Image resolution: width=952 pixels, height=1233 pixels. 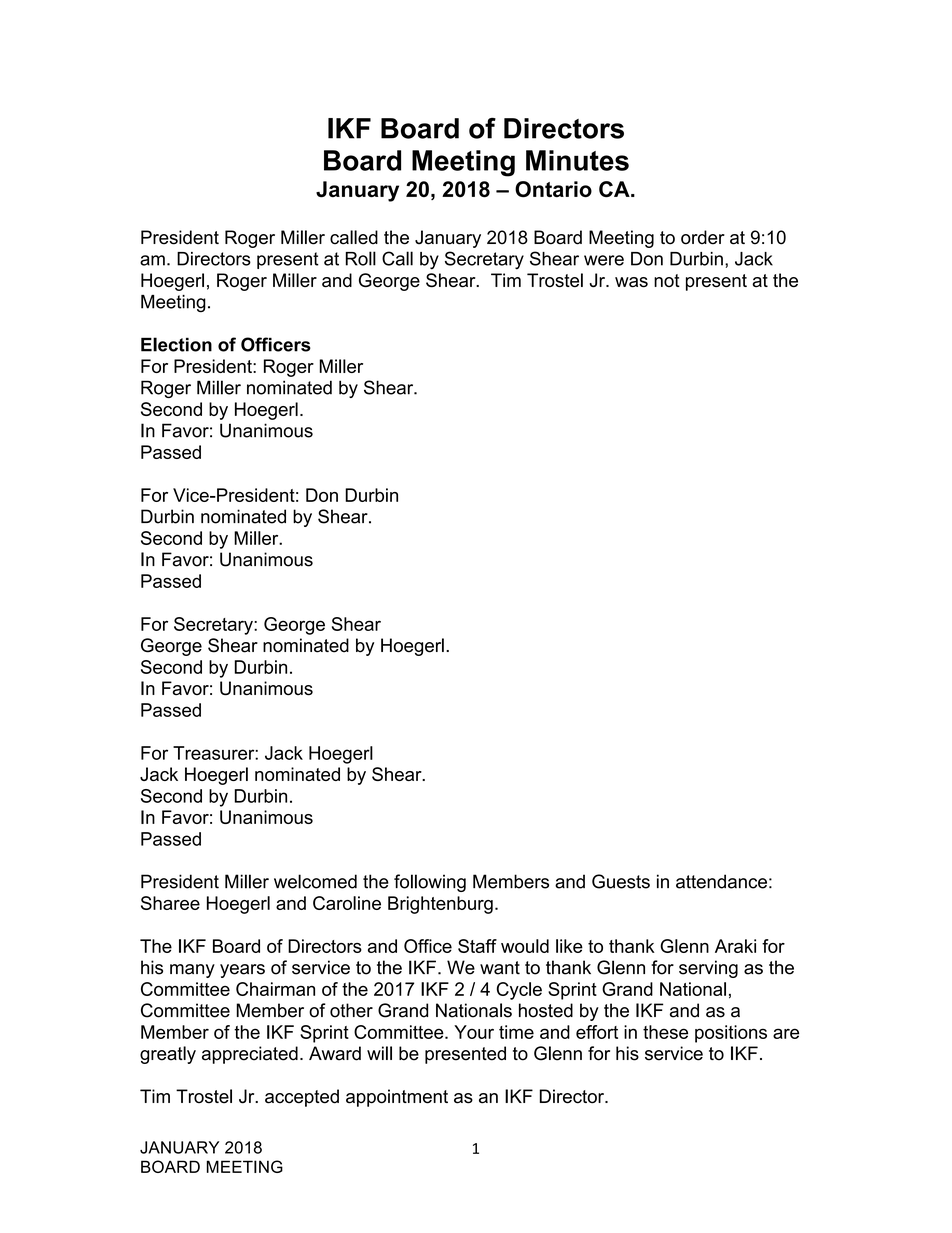 I want to click on Guests, so click(x=621, y=881).
